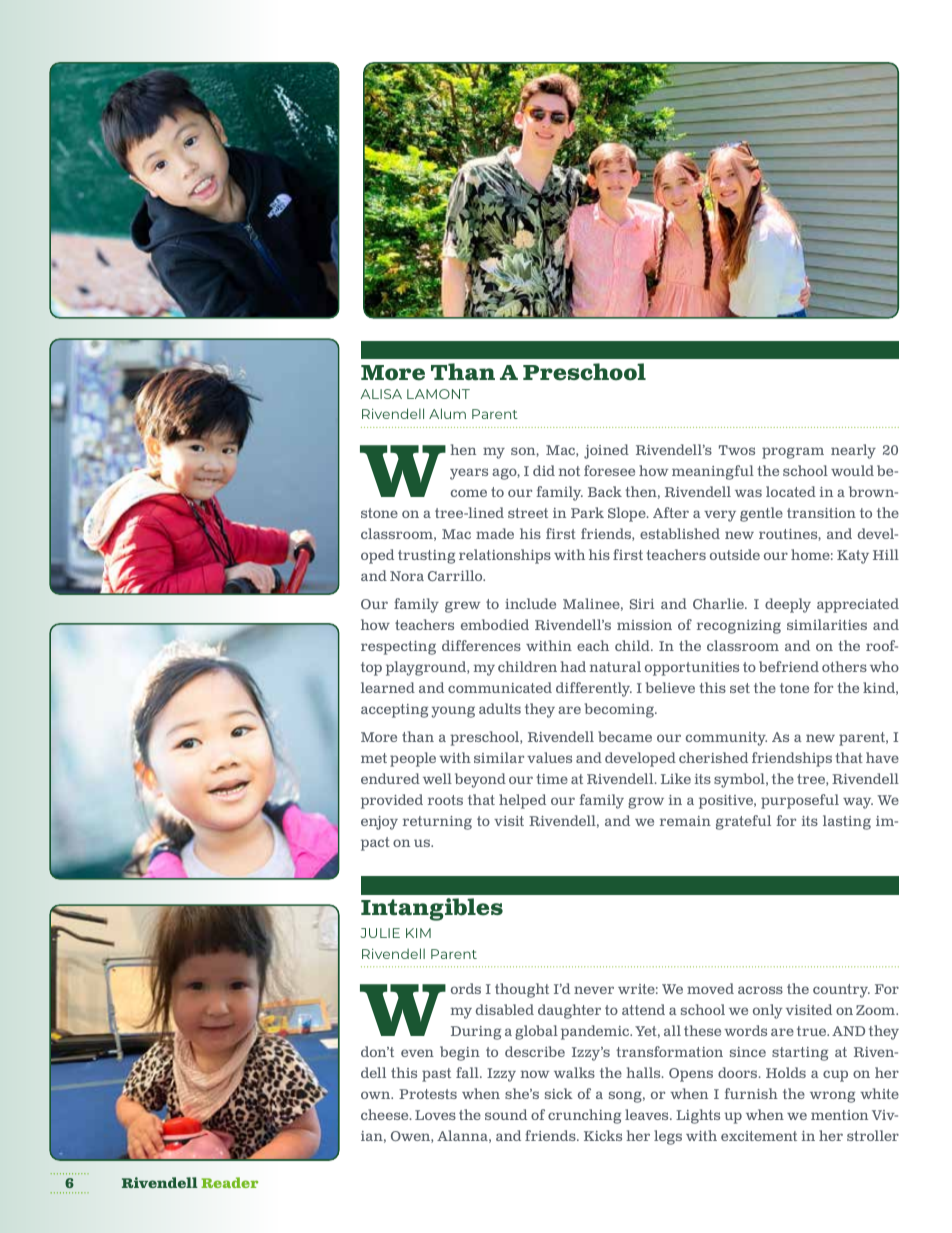 This screenshot has height=1233, width=952. I want to click on Reader, so click(229, 1182).
